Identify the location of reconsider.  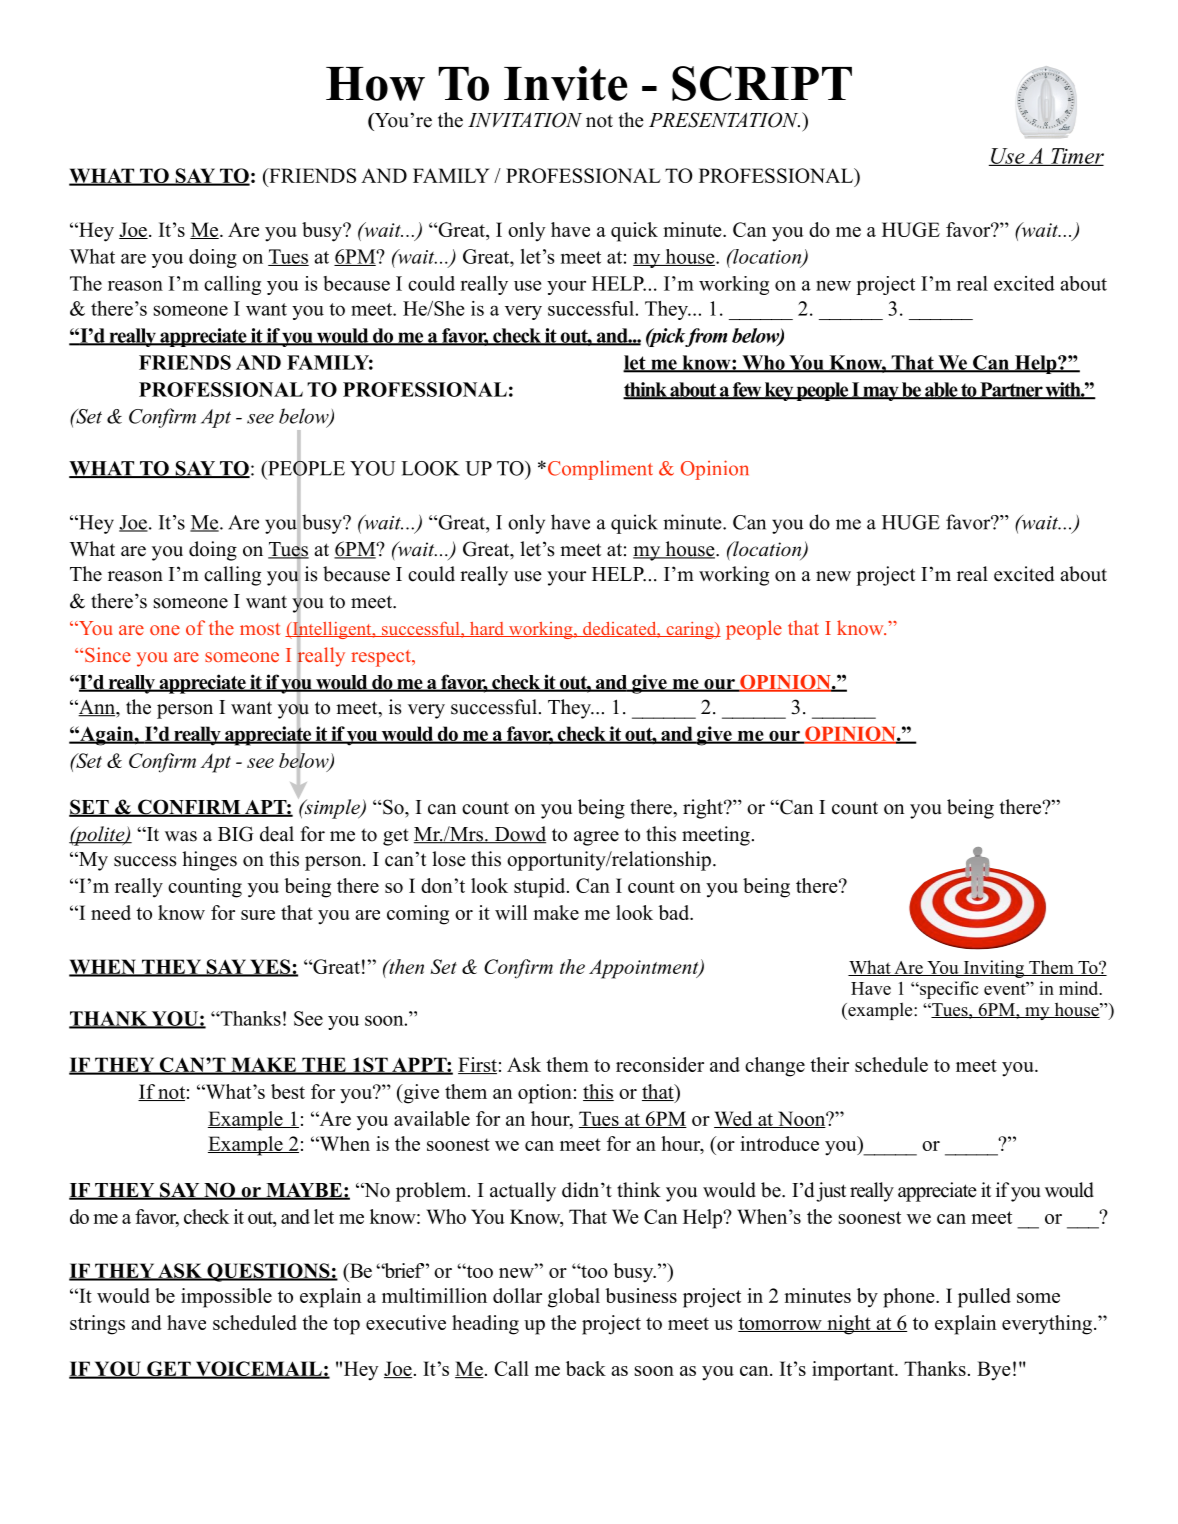
(660, 1064).
